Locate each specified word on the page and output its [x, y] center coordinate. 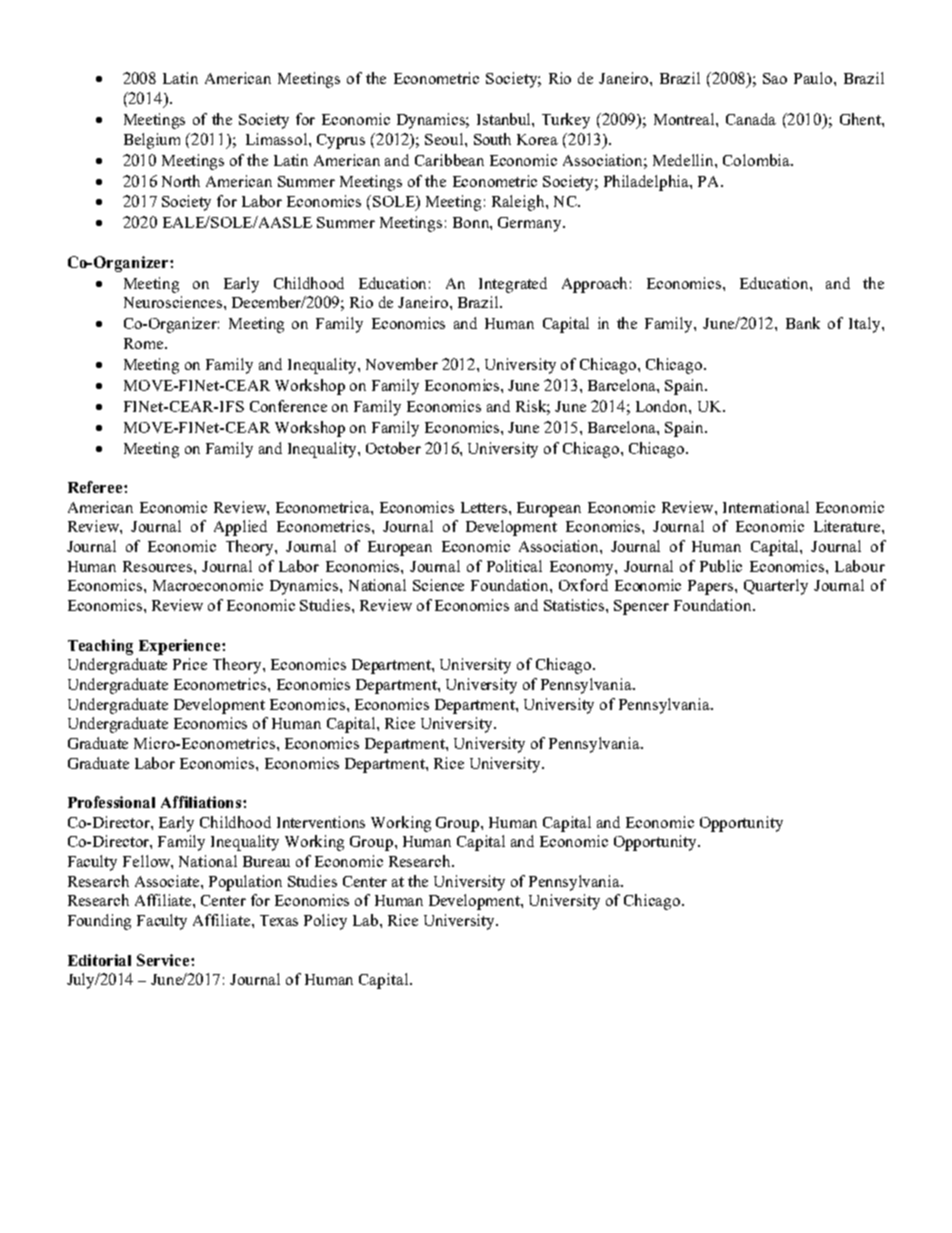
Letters [485, 507]
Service [164, 960]
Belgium [152, 141]
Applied [240, 528]
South [492, 139]
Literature [848, 526]
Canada [751, 119]
